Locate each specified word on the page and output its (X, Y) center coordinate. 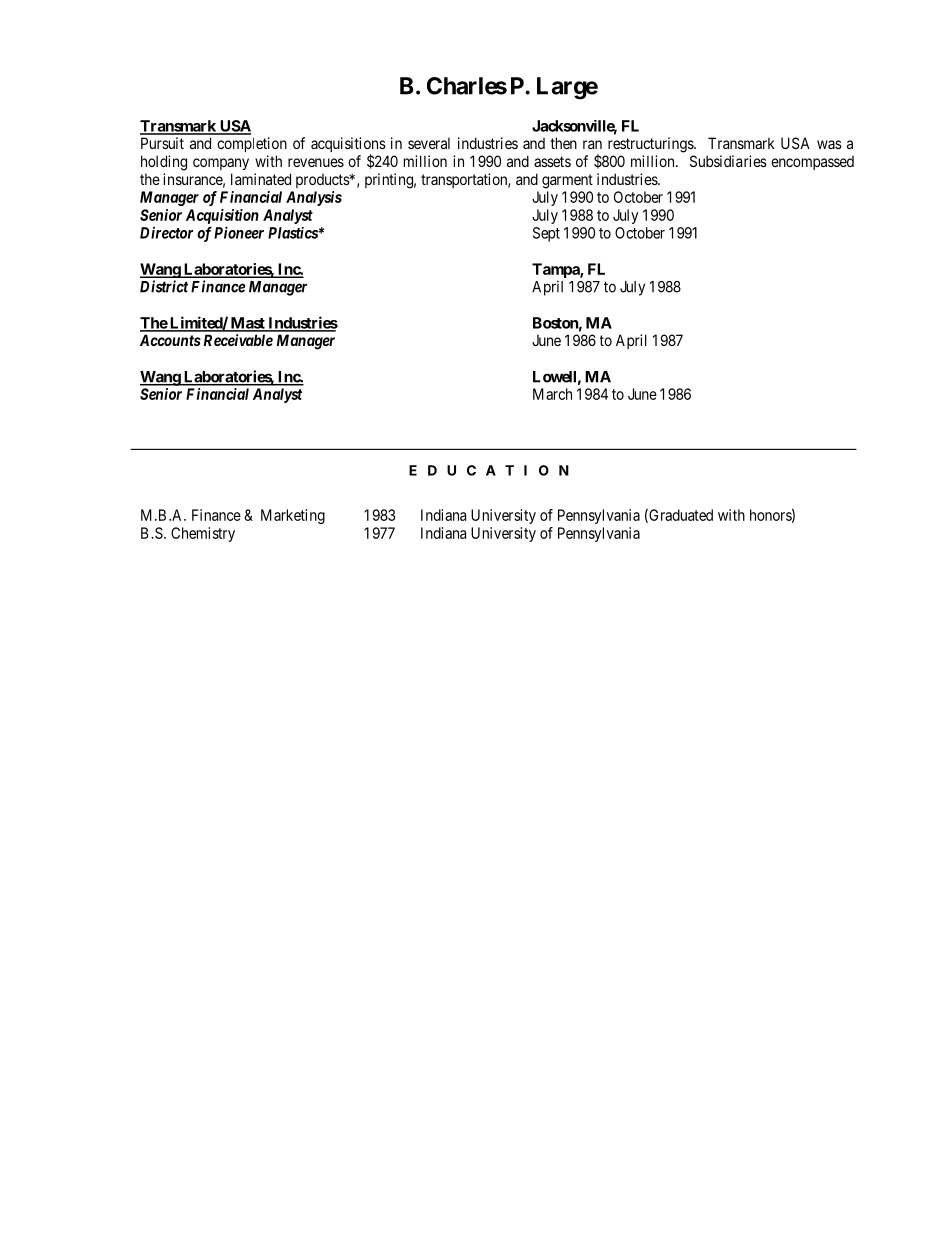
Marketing (293, 516)
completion (252, 144)
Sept (546, 234)
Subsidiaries (728, 161)
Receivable (238, 340)
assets (552, 161)
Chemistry (203, 534)
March (552, 394)
